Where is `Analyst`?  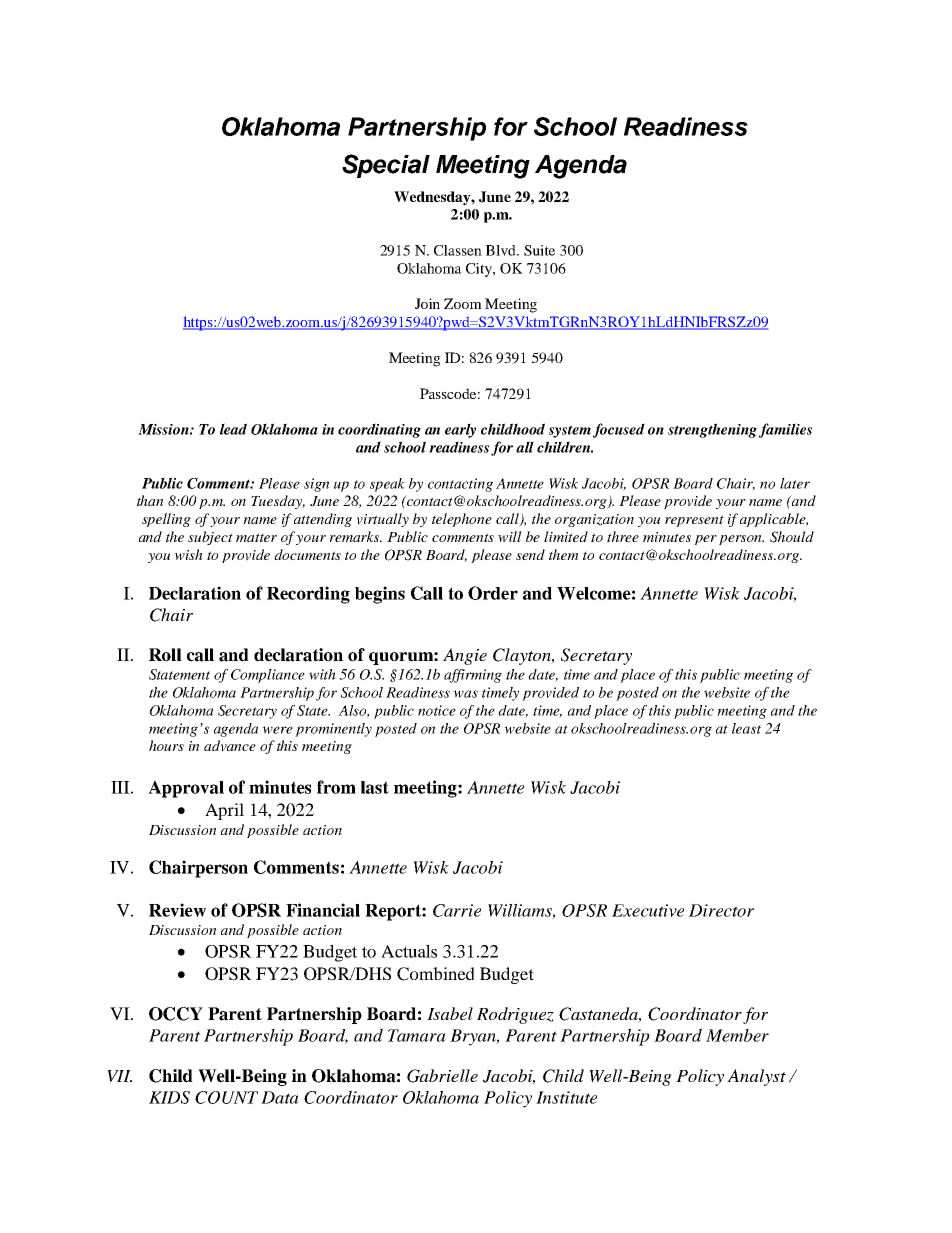
Analyst is located at coordinates (756, 1077).
